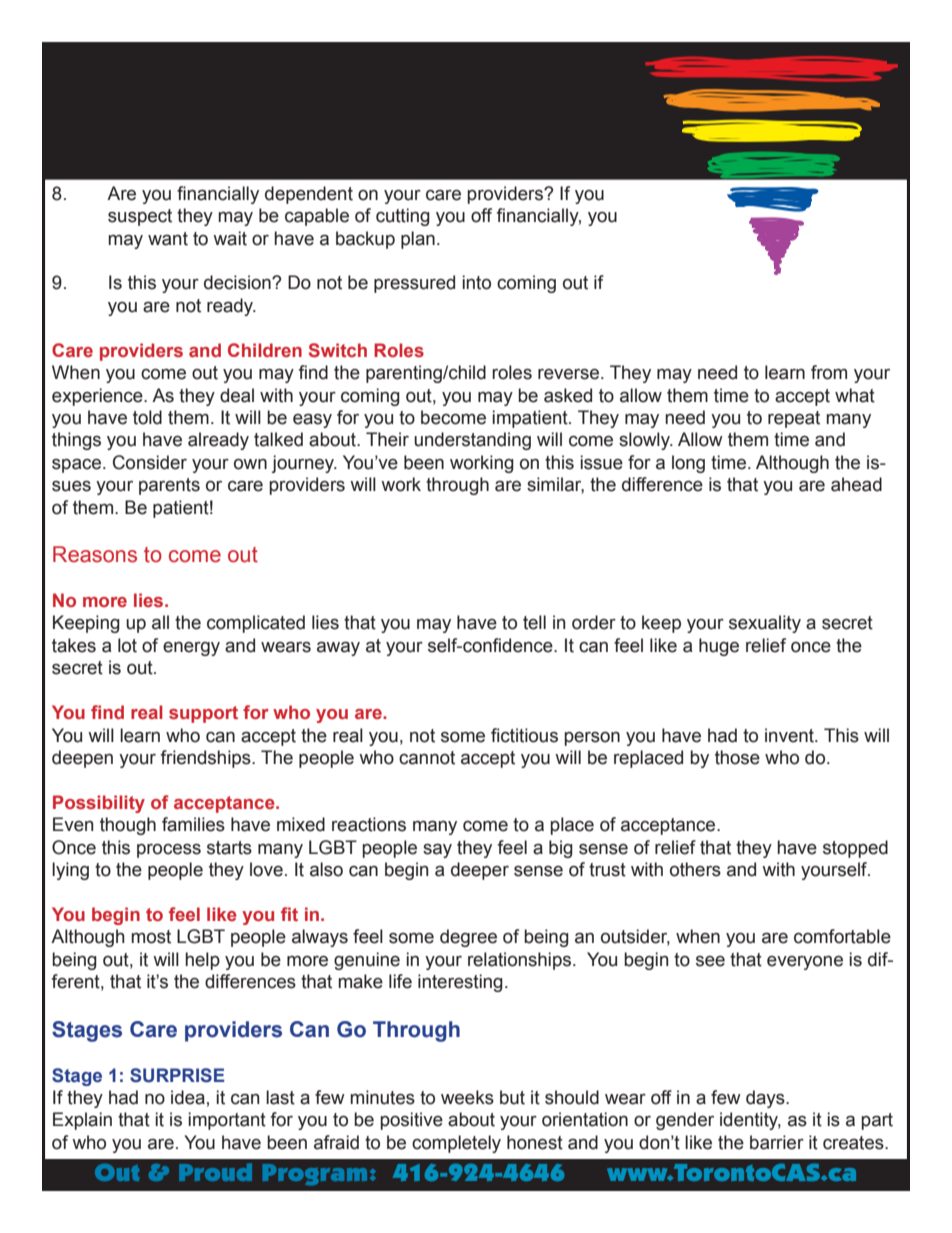  Describe the element at coordinates (829, 372) in the image. I see `from` at that location.
